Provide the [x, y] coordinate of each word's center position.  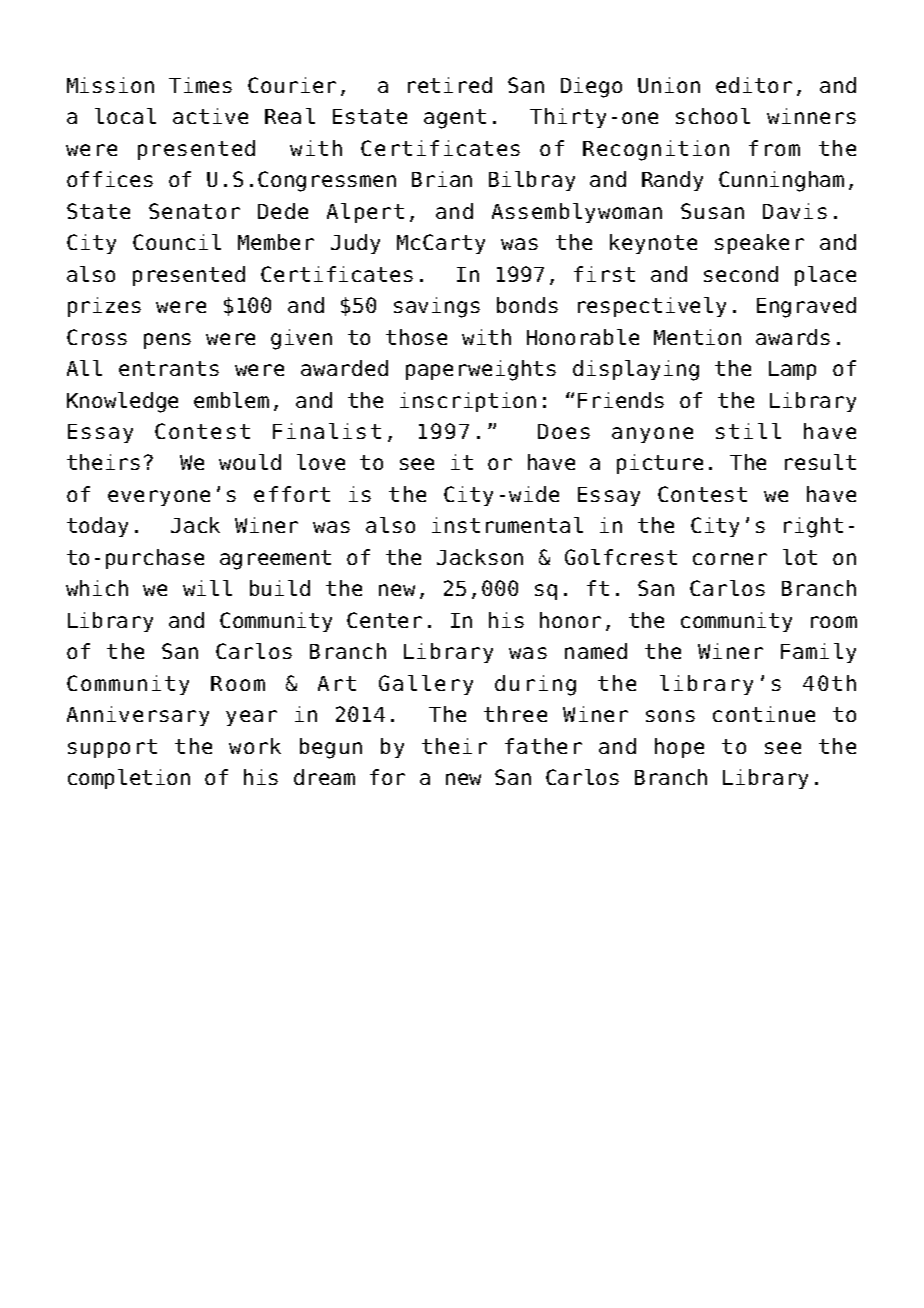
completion [129, 779]
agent [455, 119]
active [210, 116]
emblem [231, 400]
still [748, 431]
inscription [468, 402]
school [713, 116]
